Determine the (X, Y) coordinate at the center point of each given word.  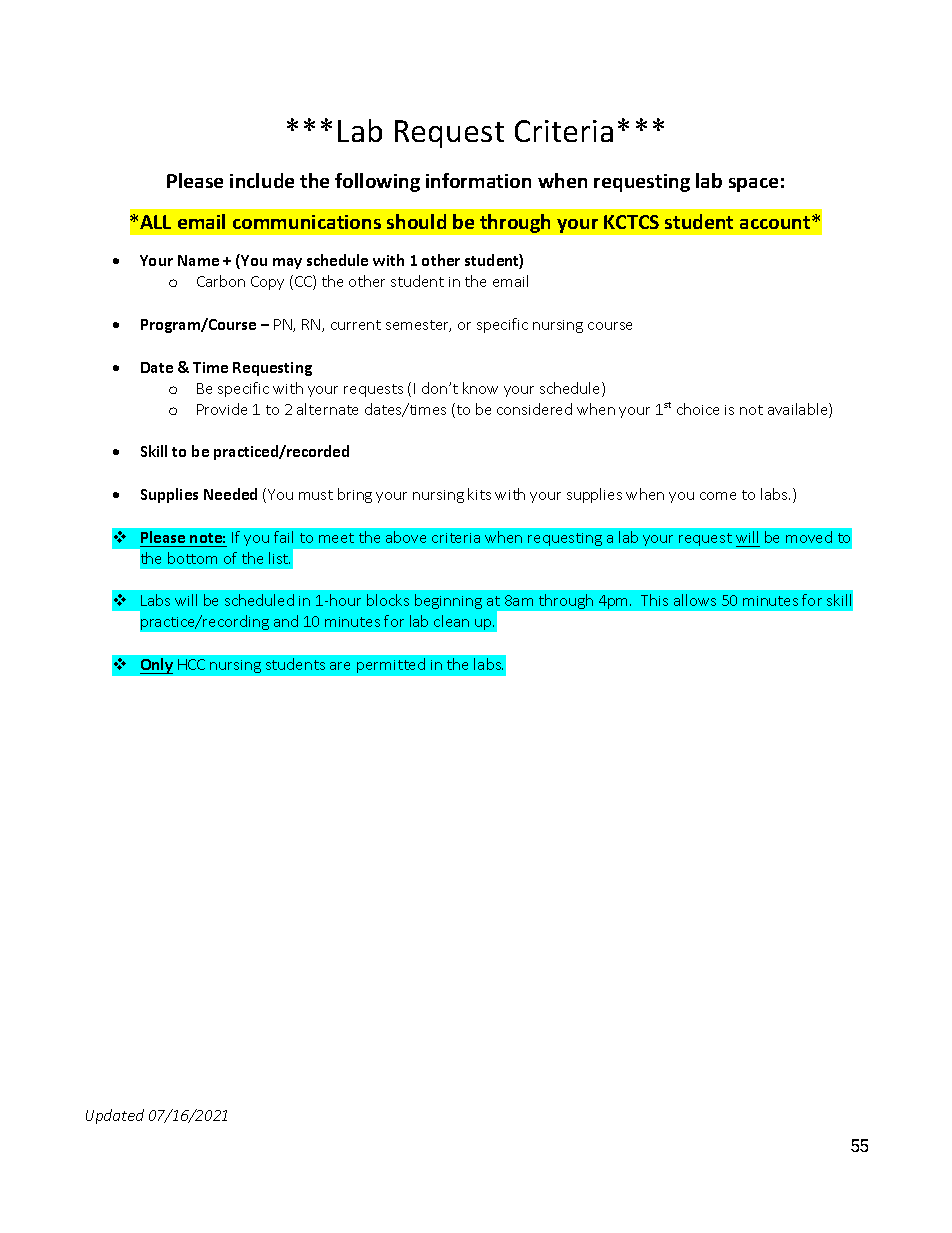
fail (283, 537)
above (406, 537)
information (478, 180)
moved (809, 537)
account (776, 222)
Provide (222, 409)
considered (534, 409)
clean (451, 621)
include (262, 180)
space (753, 185)
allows (695, 600)
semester (418, 326)
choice (698, 409)
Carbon (221, 281)
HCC (191, 664)
